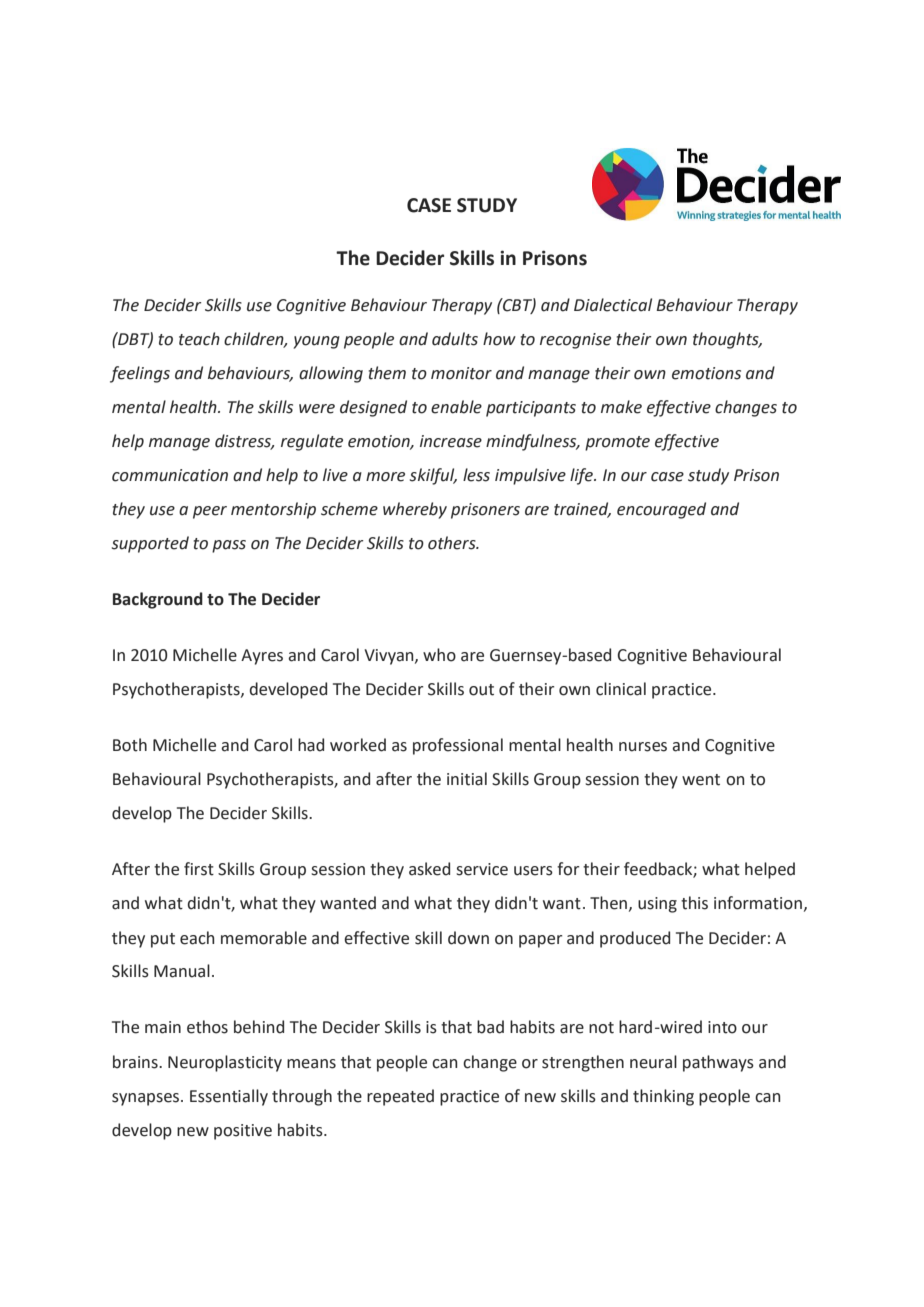 This screenshot has width=924, height=1307. Describe the element at coordinates (229, 1097) in the screenshot. I see `Essentially` at that location.
